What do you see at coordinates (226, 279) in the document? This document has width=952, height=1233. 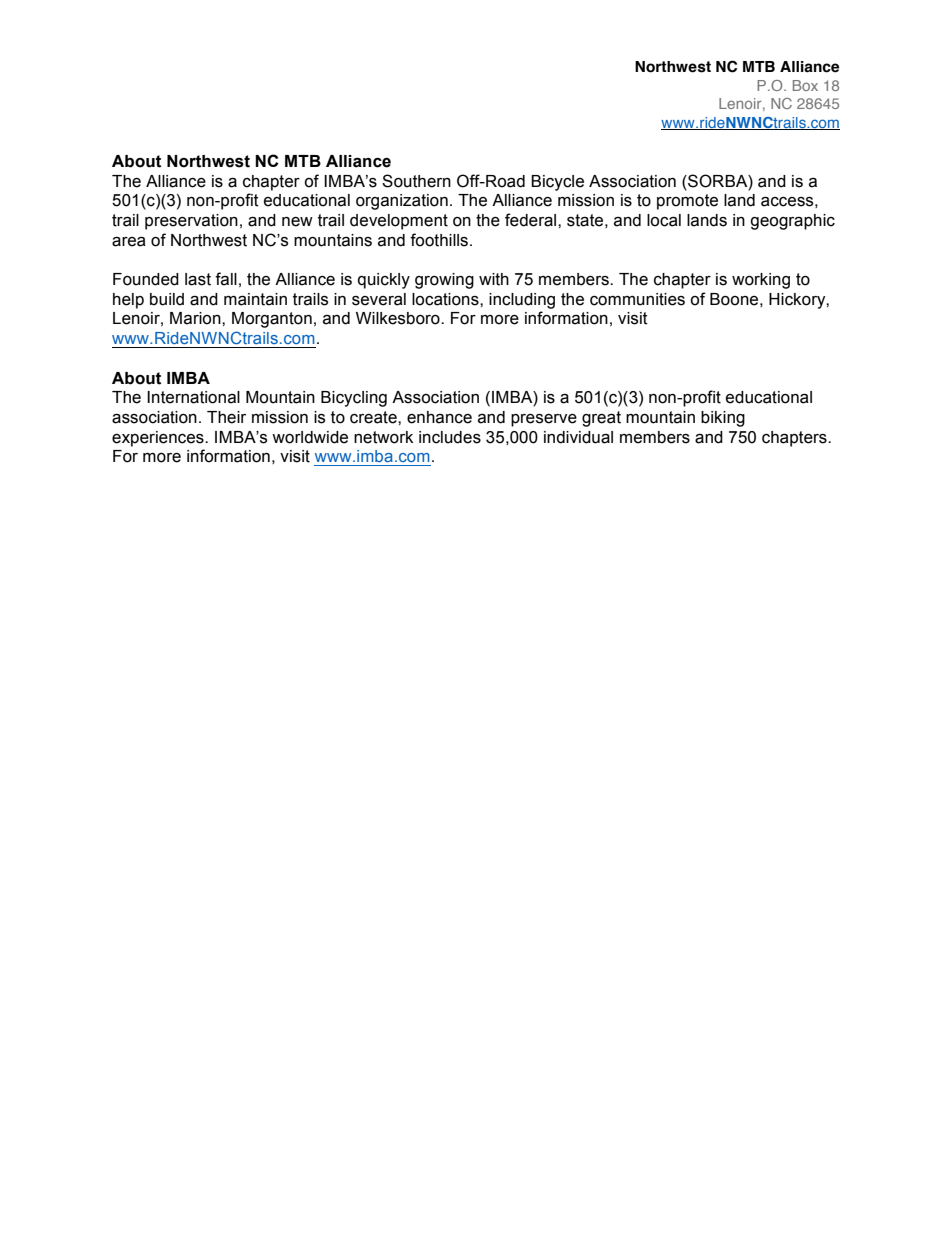 I see `fall` at bounding box center [226, 279].
